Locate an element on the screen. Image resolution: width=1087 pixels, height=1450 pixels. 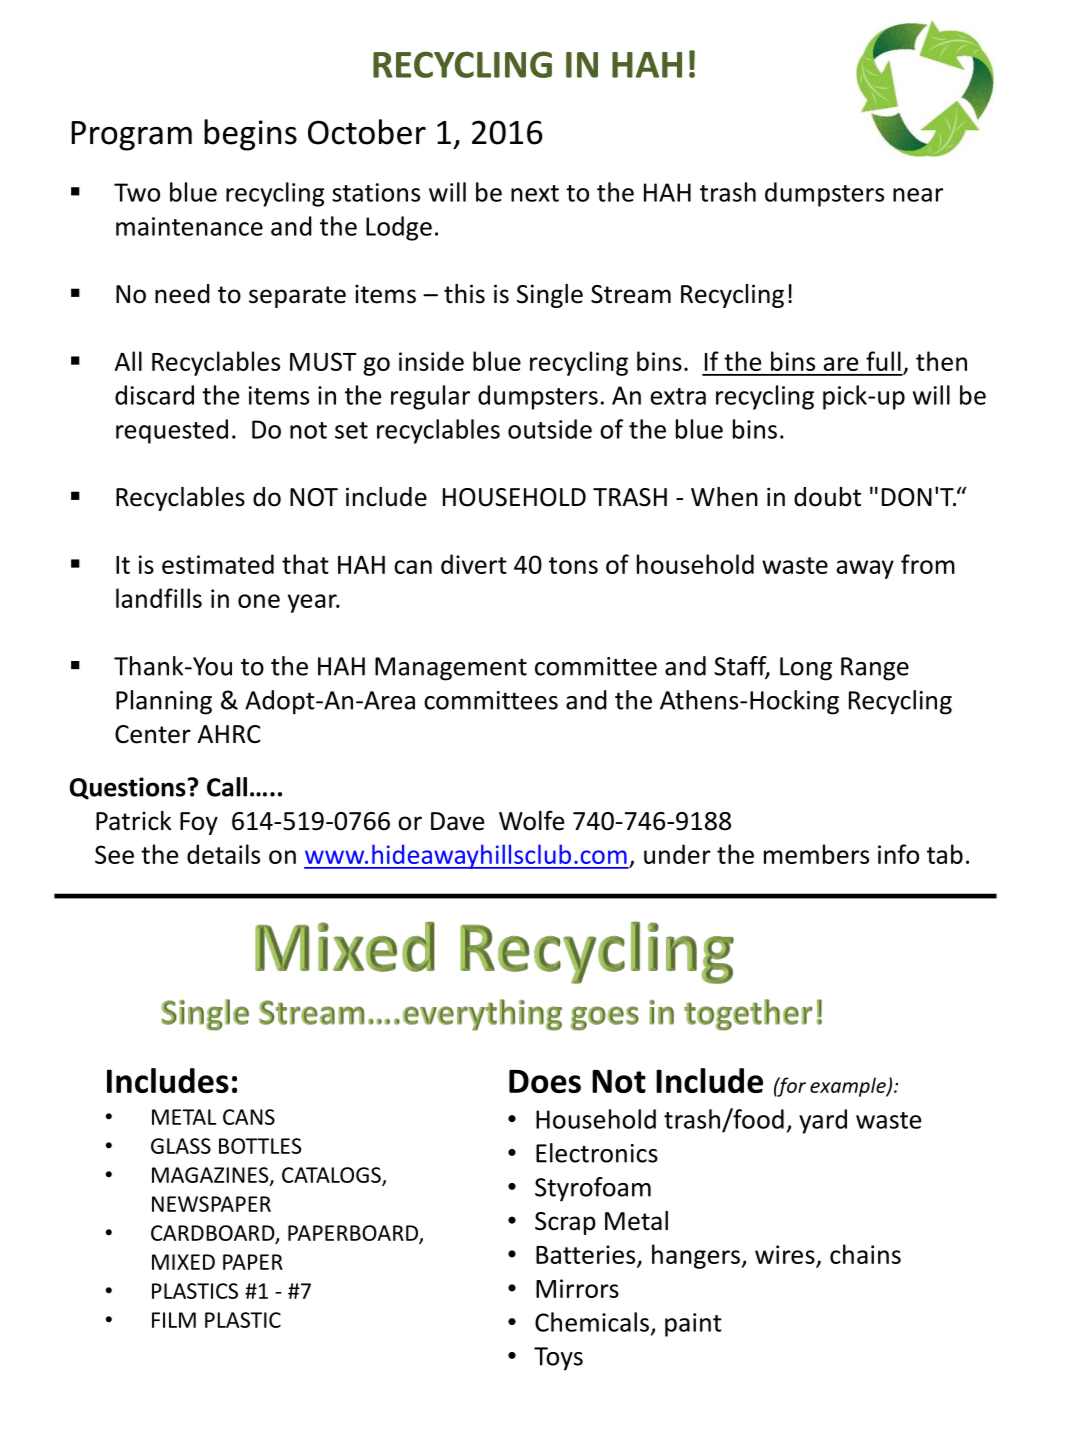
next is located at coordinates (535, 193).
